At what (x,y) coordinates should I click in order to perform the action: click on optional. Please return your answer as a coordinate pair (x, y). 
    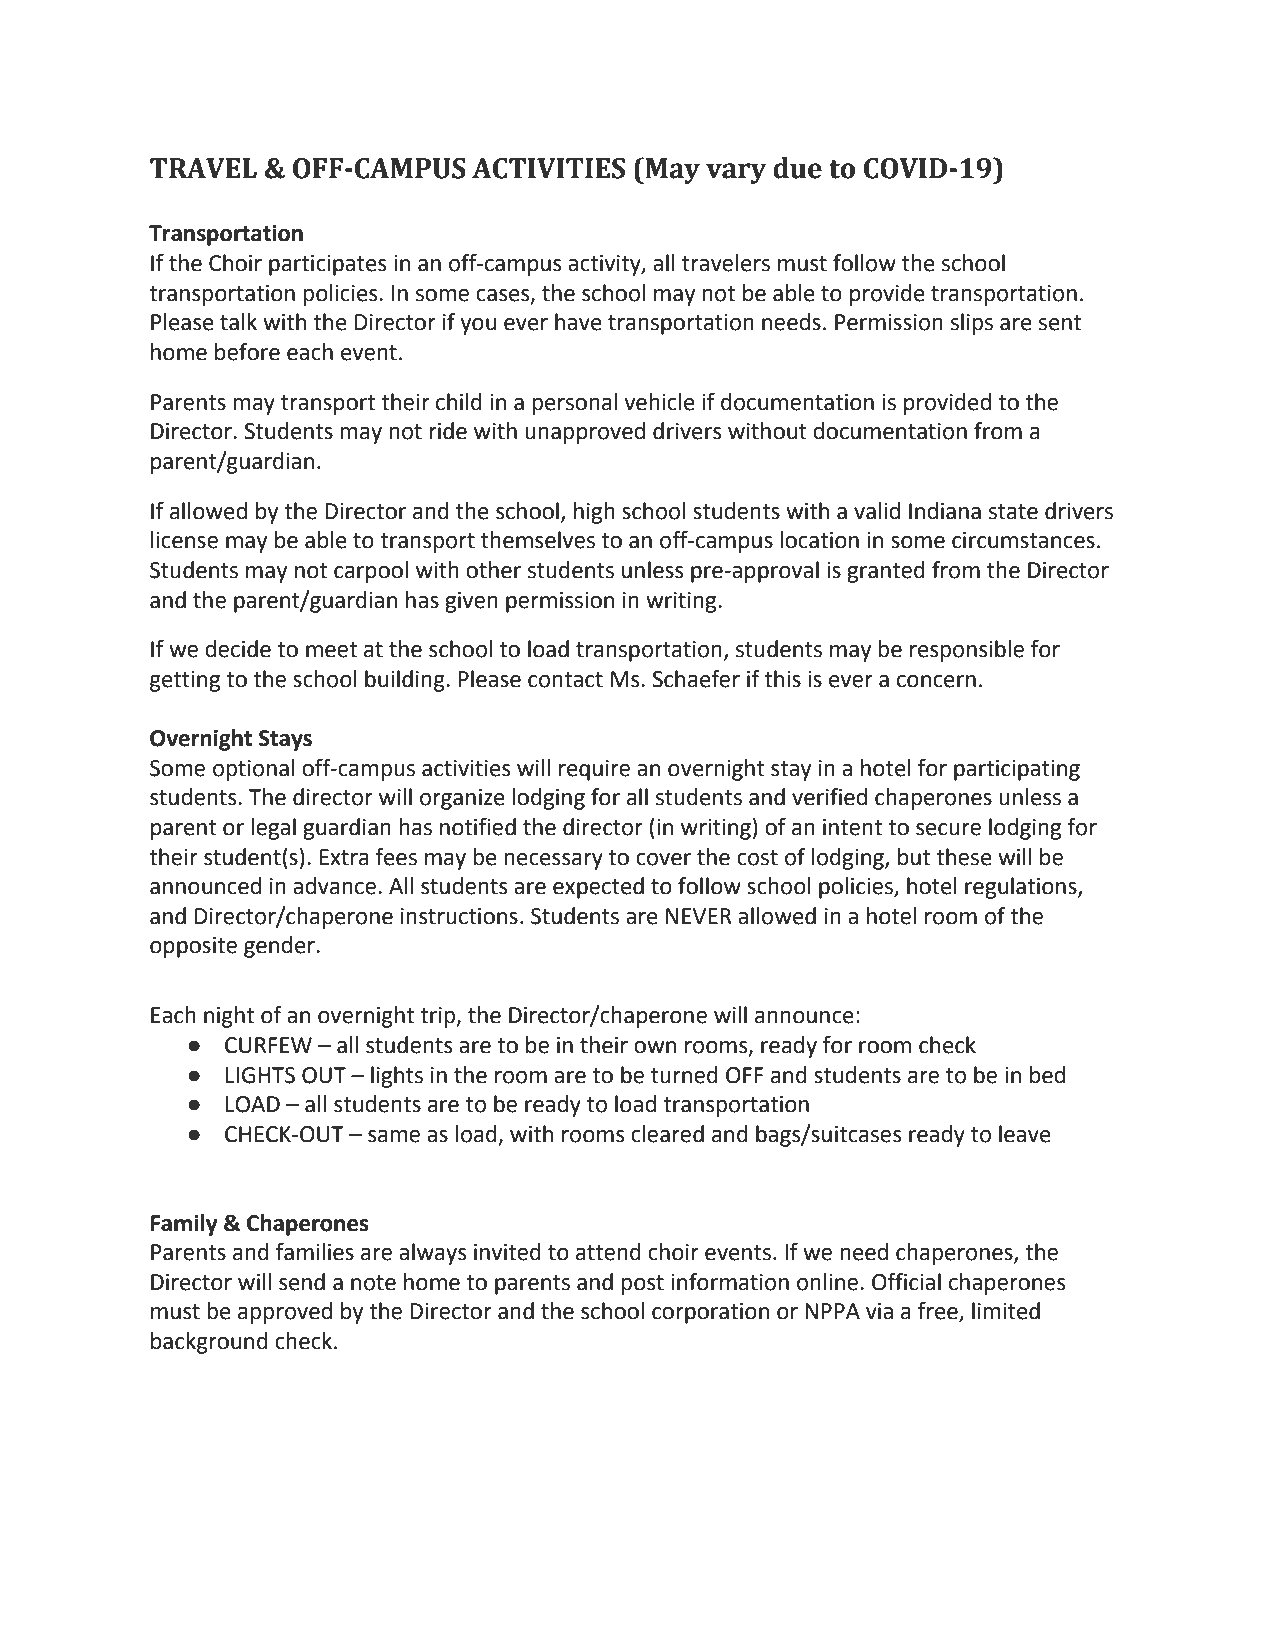
    Looking at the image, I should click on (254, 770).
